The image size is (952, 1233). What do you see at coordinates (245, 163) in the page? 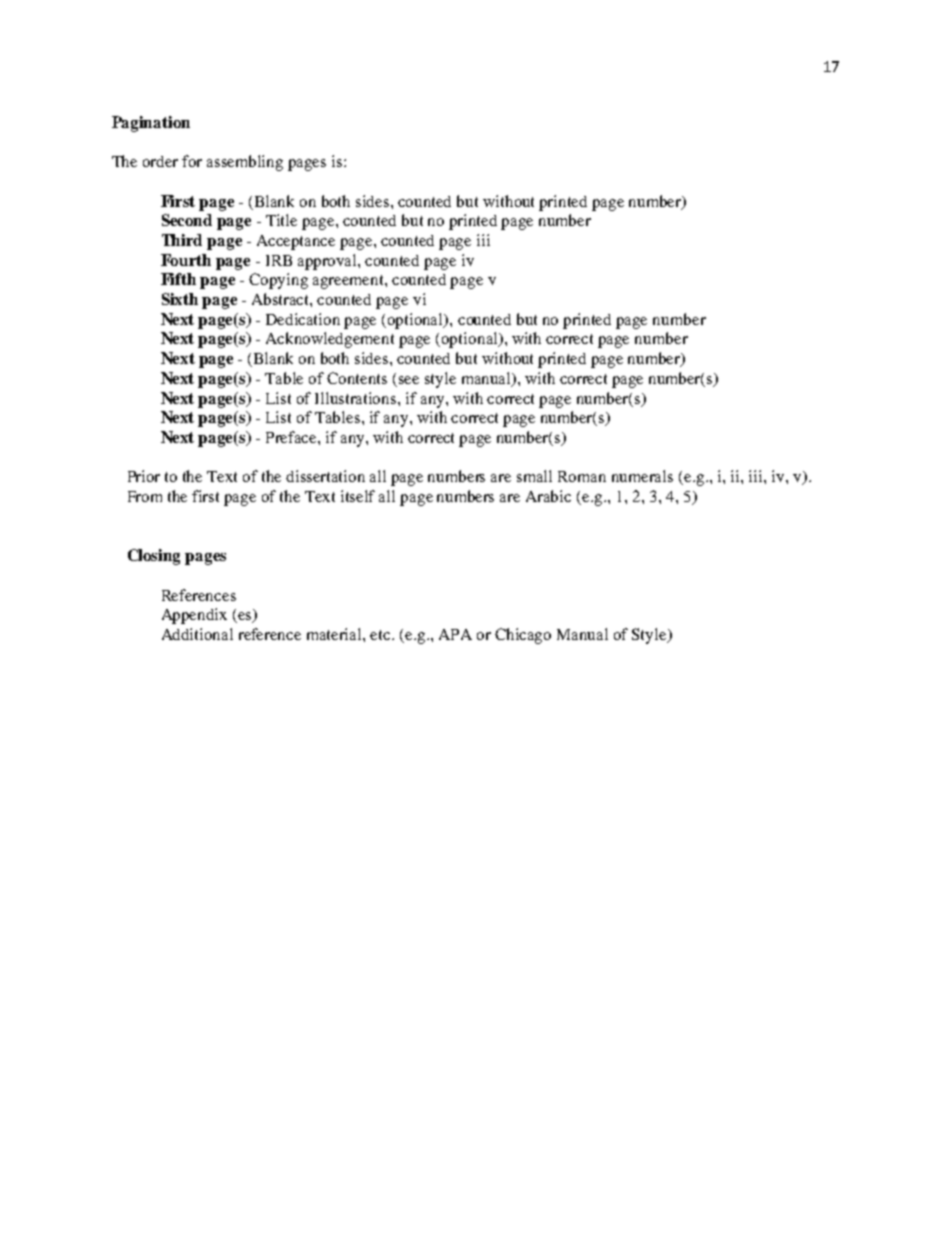
I see `assembling` at bounding box center [245, 163].
